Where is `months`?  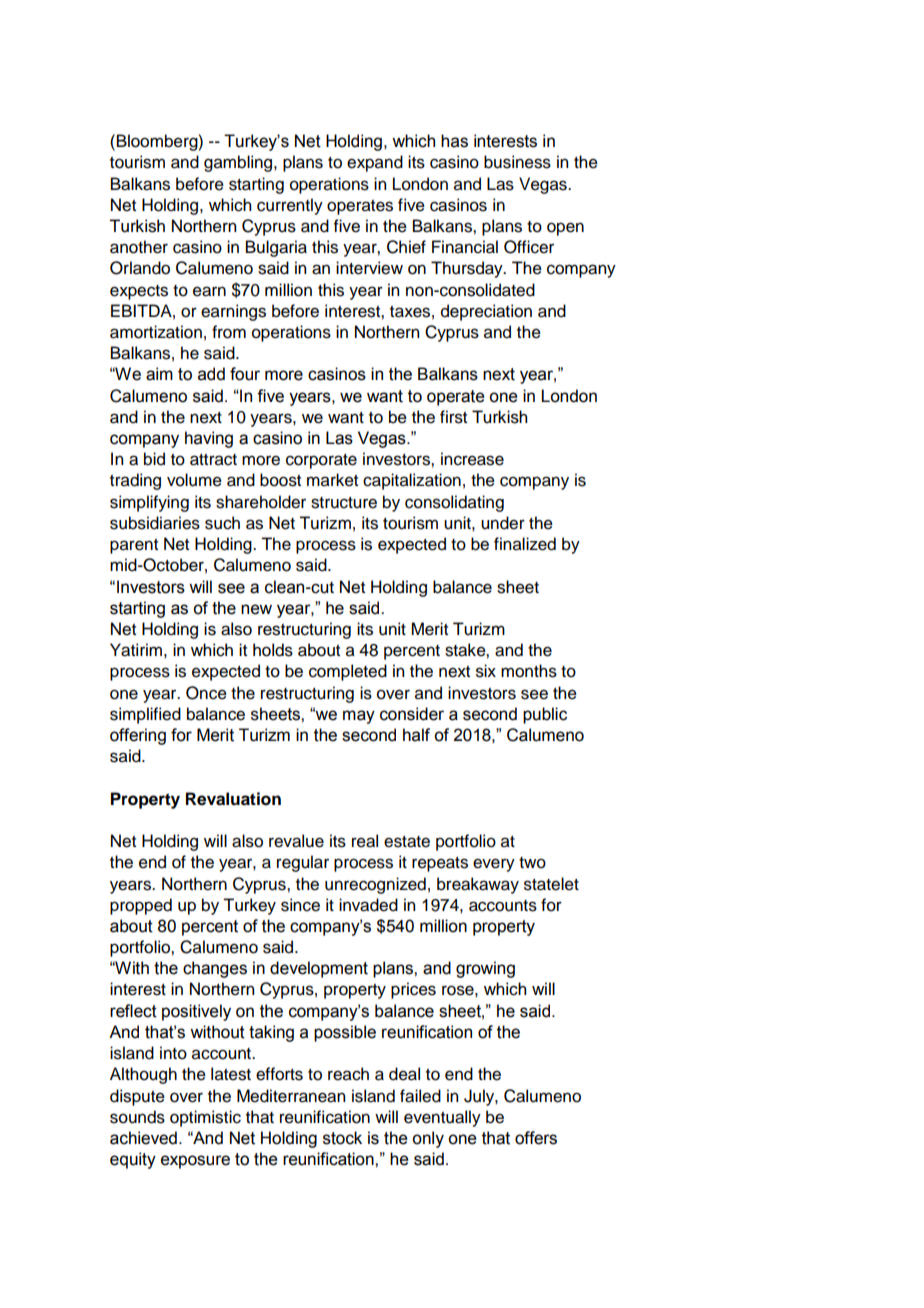
months is located at coordinates (529, 671).
